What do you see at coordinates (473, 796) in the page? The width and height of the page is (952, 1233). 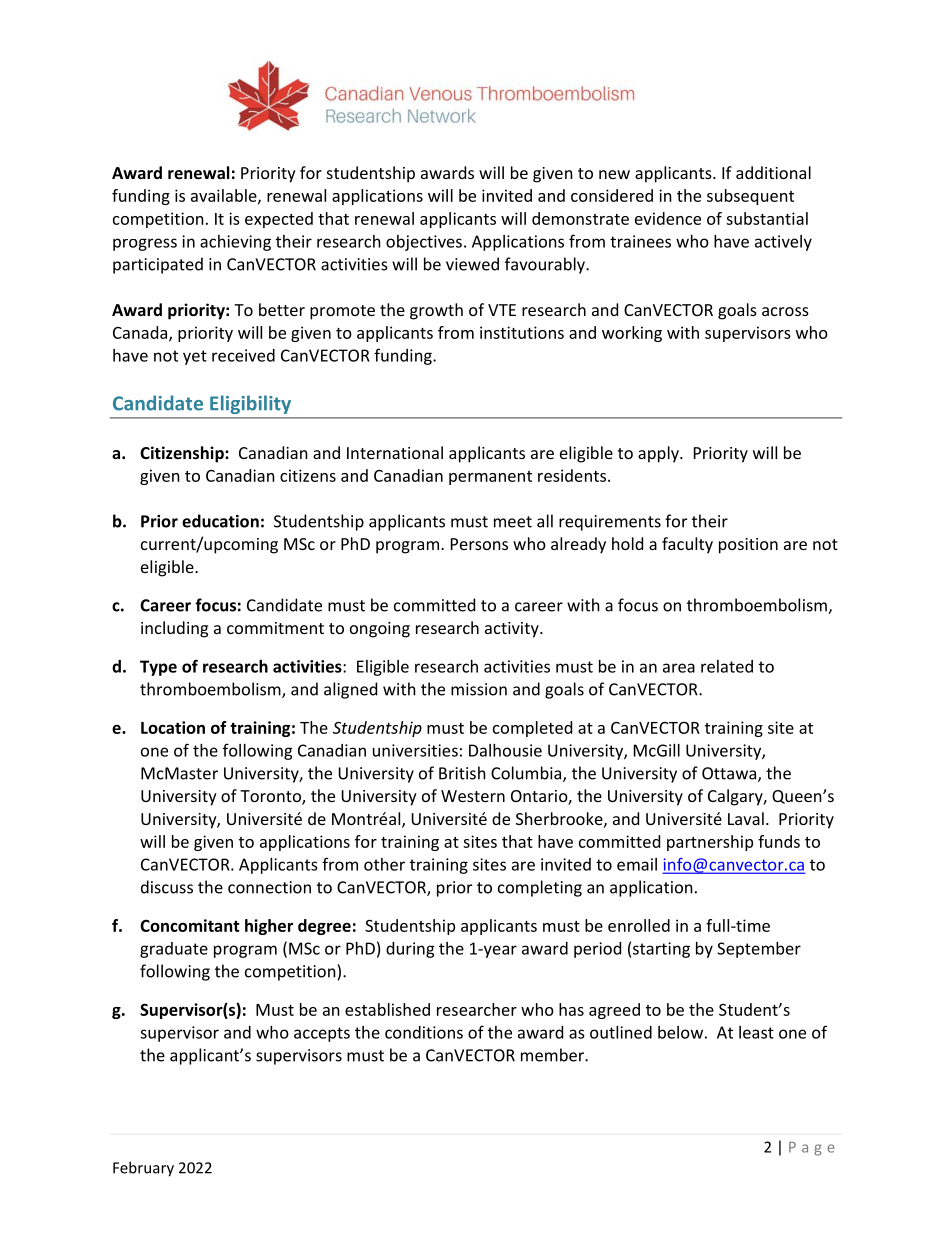 I see `Western` at bounding box center [473, 796].
